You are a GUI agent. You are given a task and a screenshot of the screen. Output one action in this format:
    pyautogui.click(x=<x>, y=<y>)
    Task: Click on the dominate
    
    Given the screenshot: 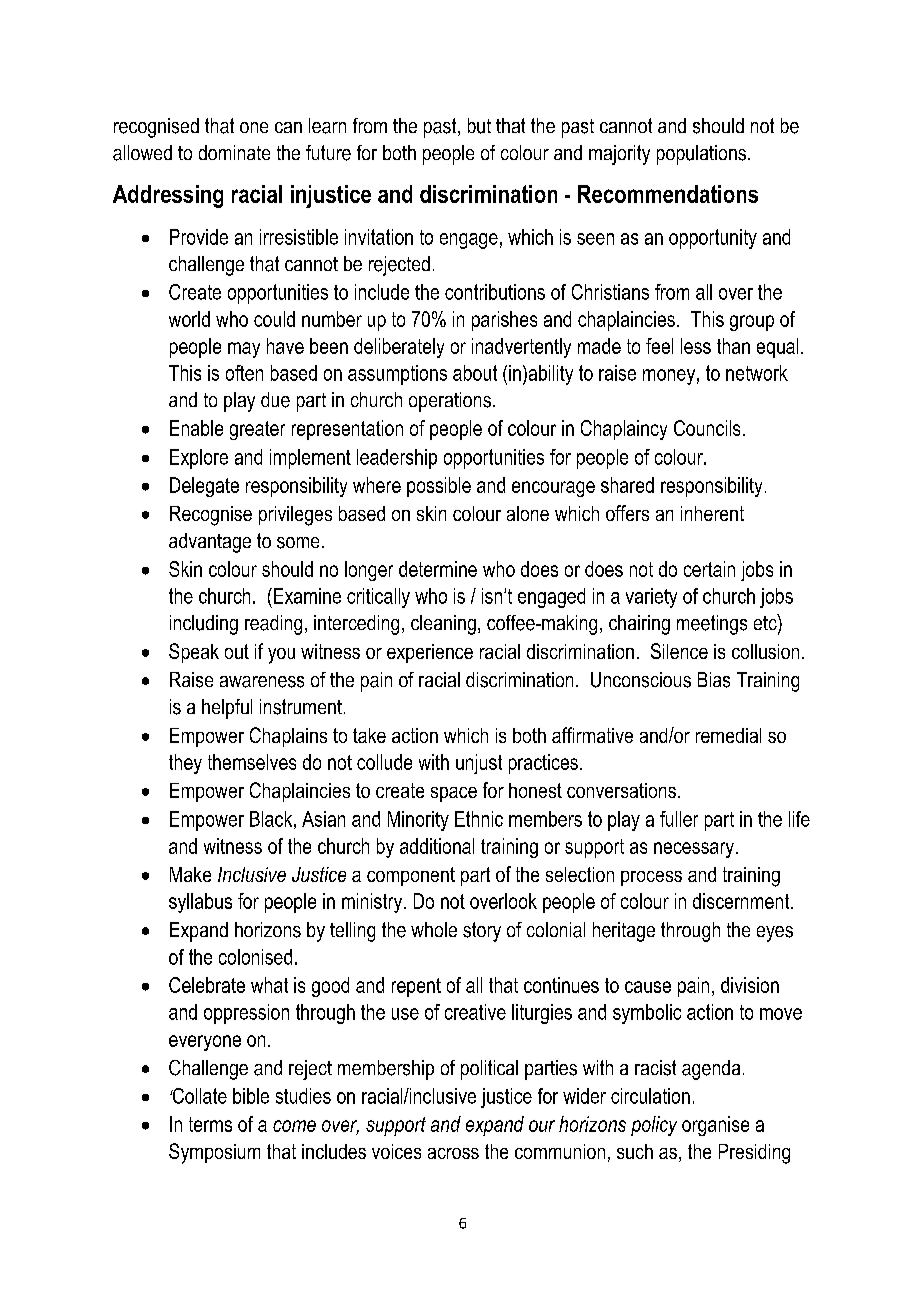 What is the action you would take?
    pyautogui.click(x=234, y=152)
